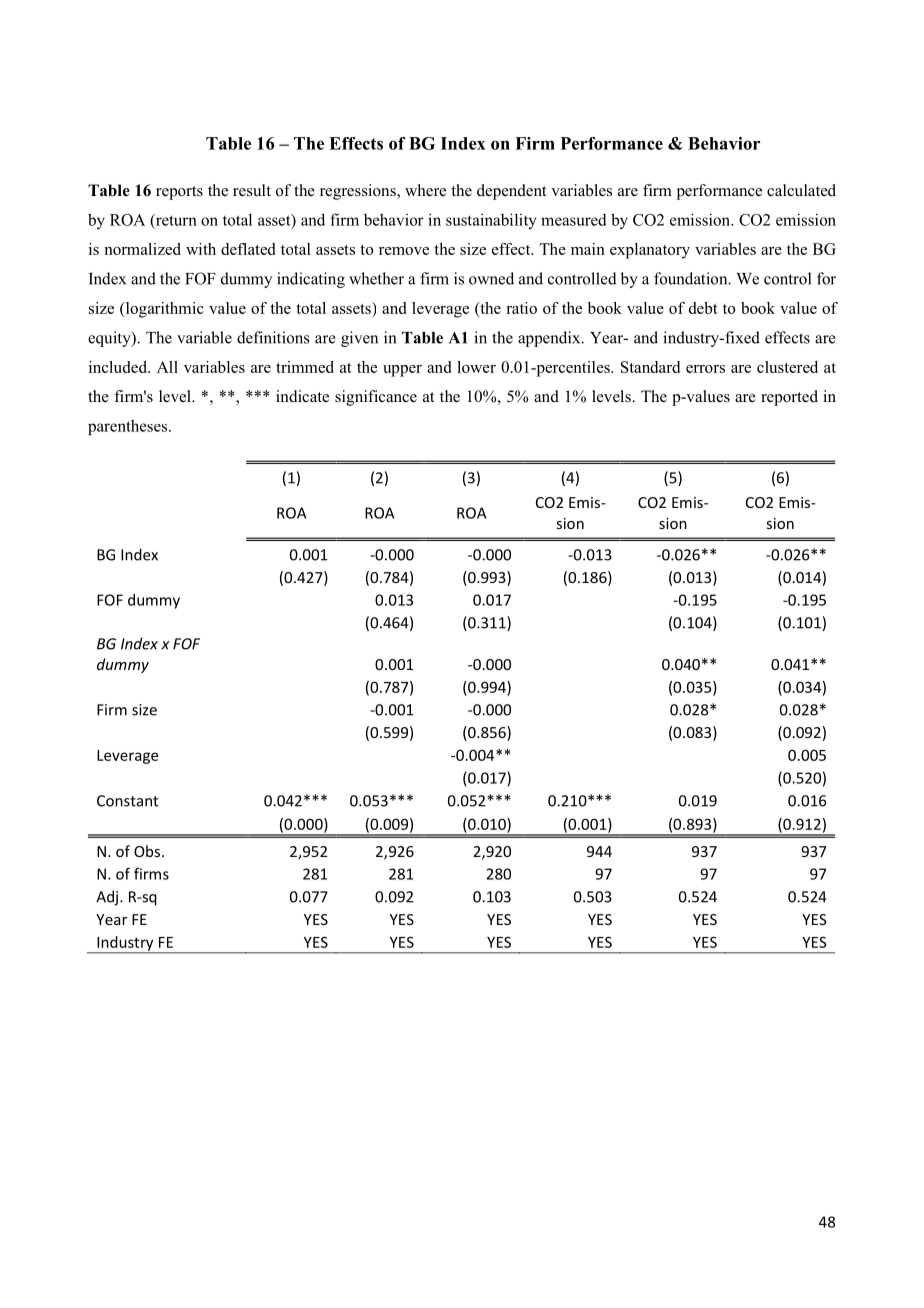 This screenshot has width=924, height=1308. I want to click on reports, so click(179, 193).
